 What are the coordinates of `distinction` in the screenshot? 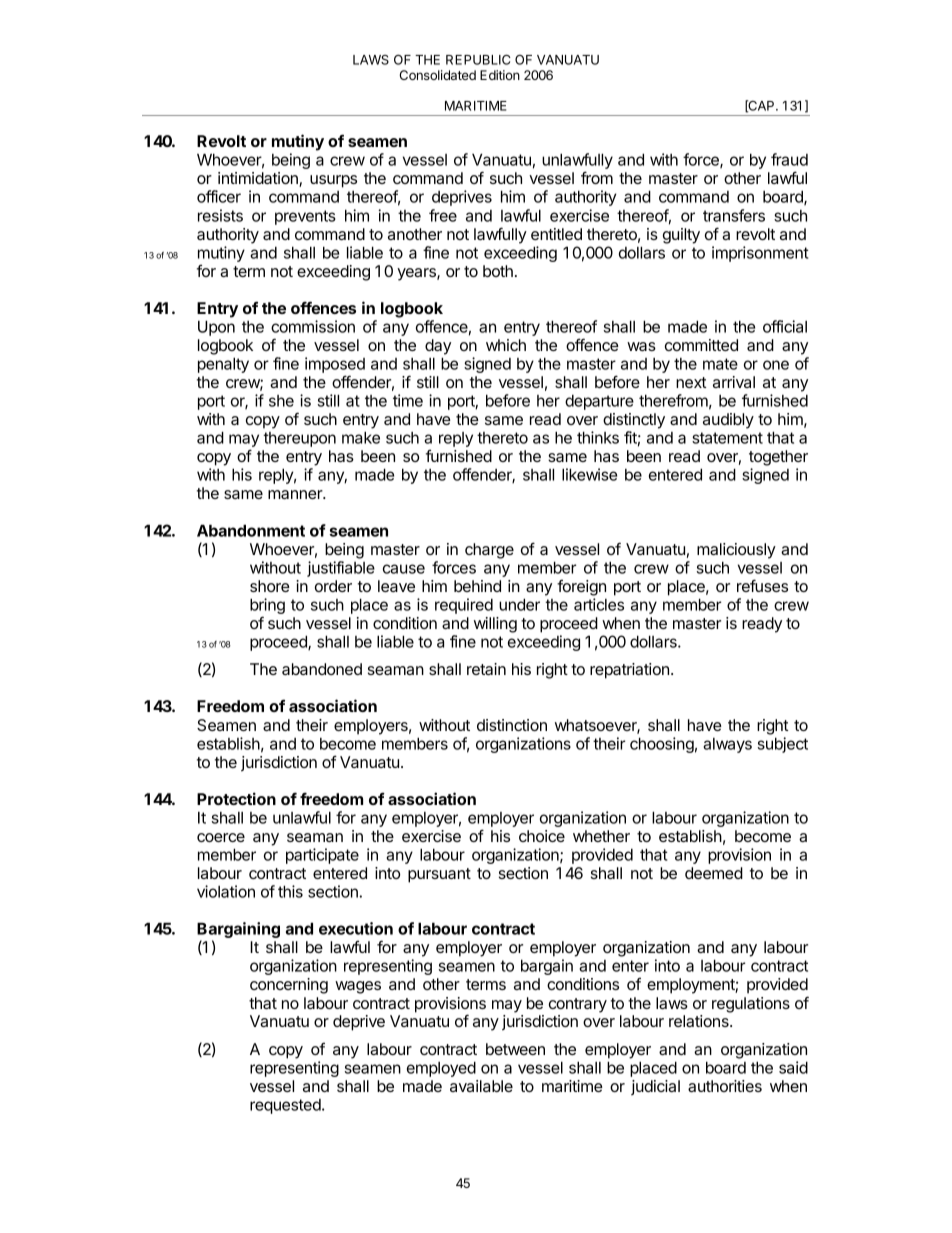 It's located at (512, 725).
